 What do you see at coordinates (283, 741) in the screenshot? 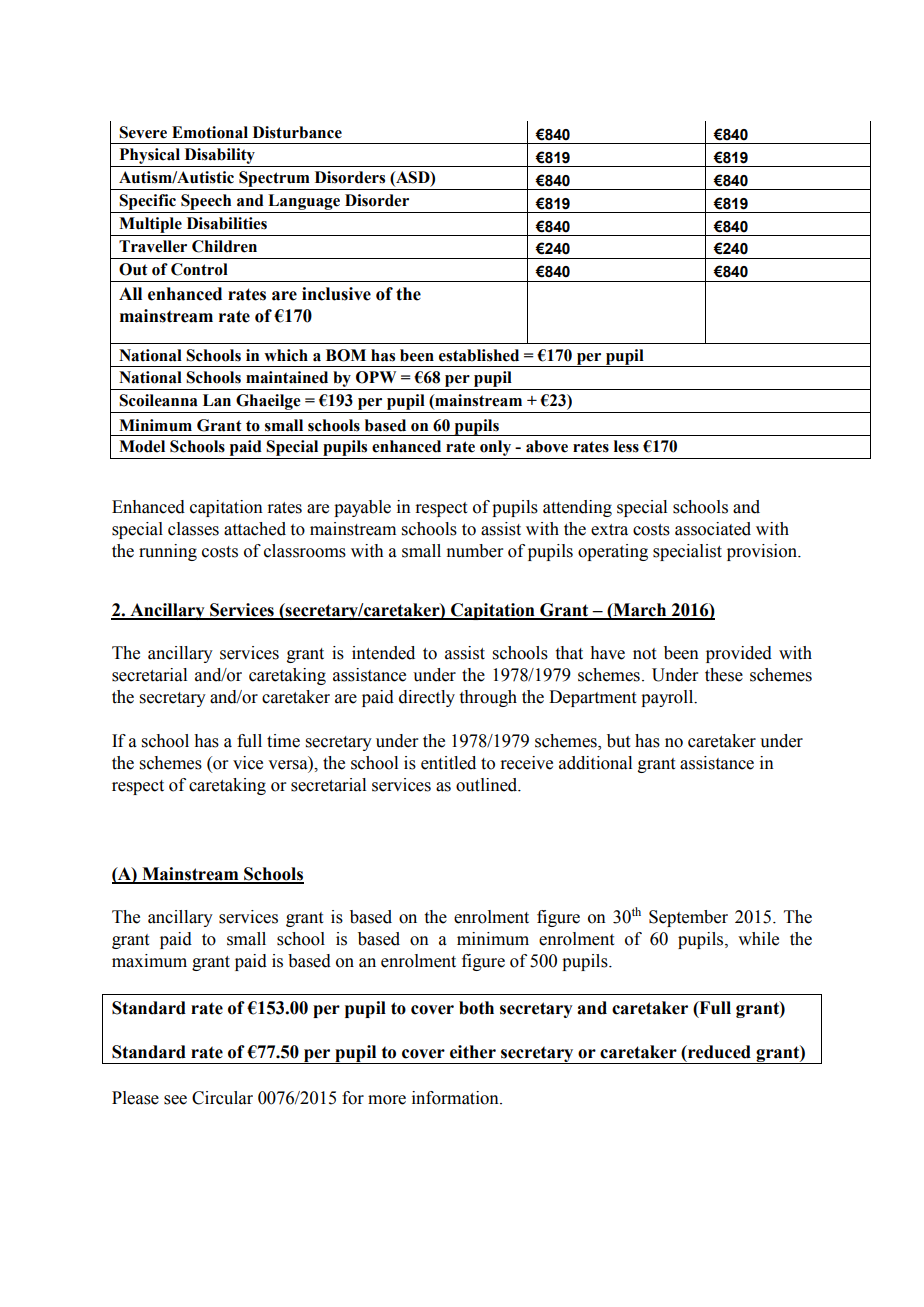
I see `time` at bounding box center [283, 741].
